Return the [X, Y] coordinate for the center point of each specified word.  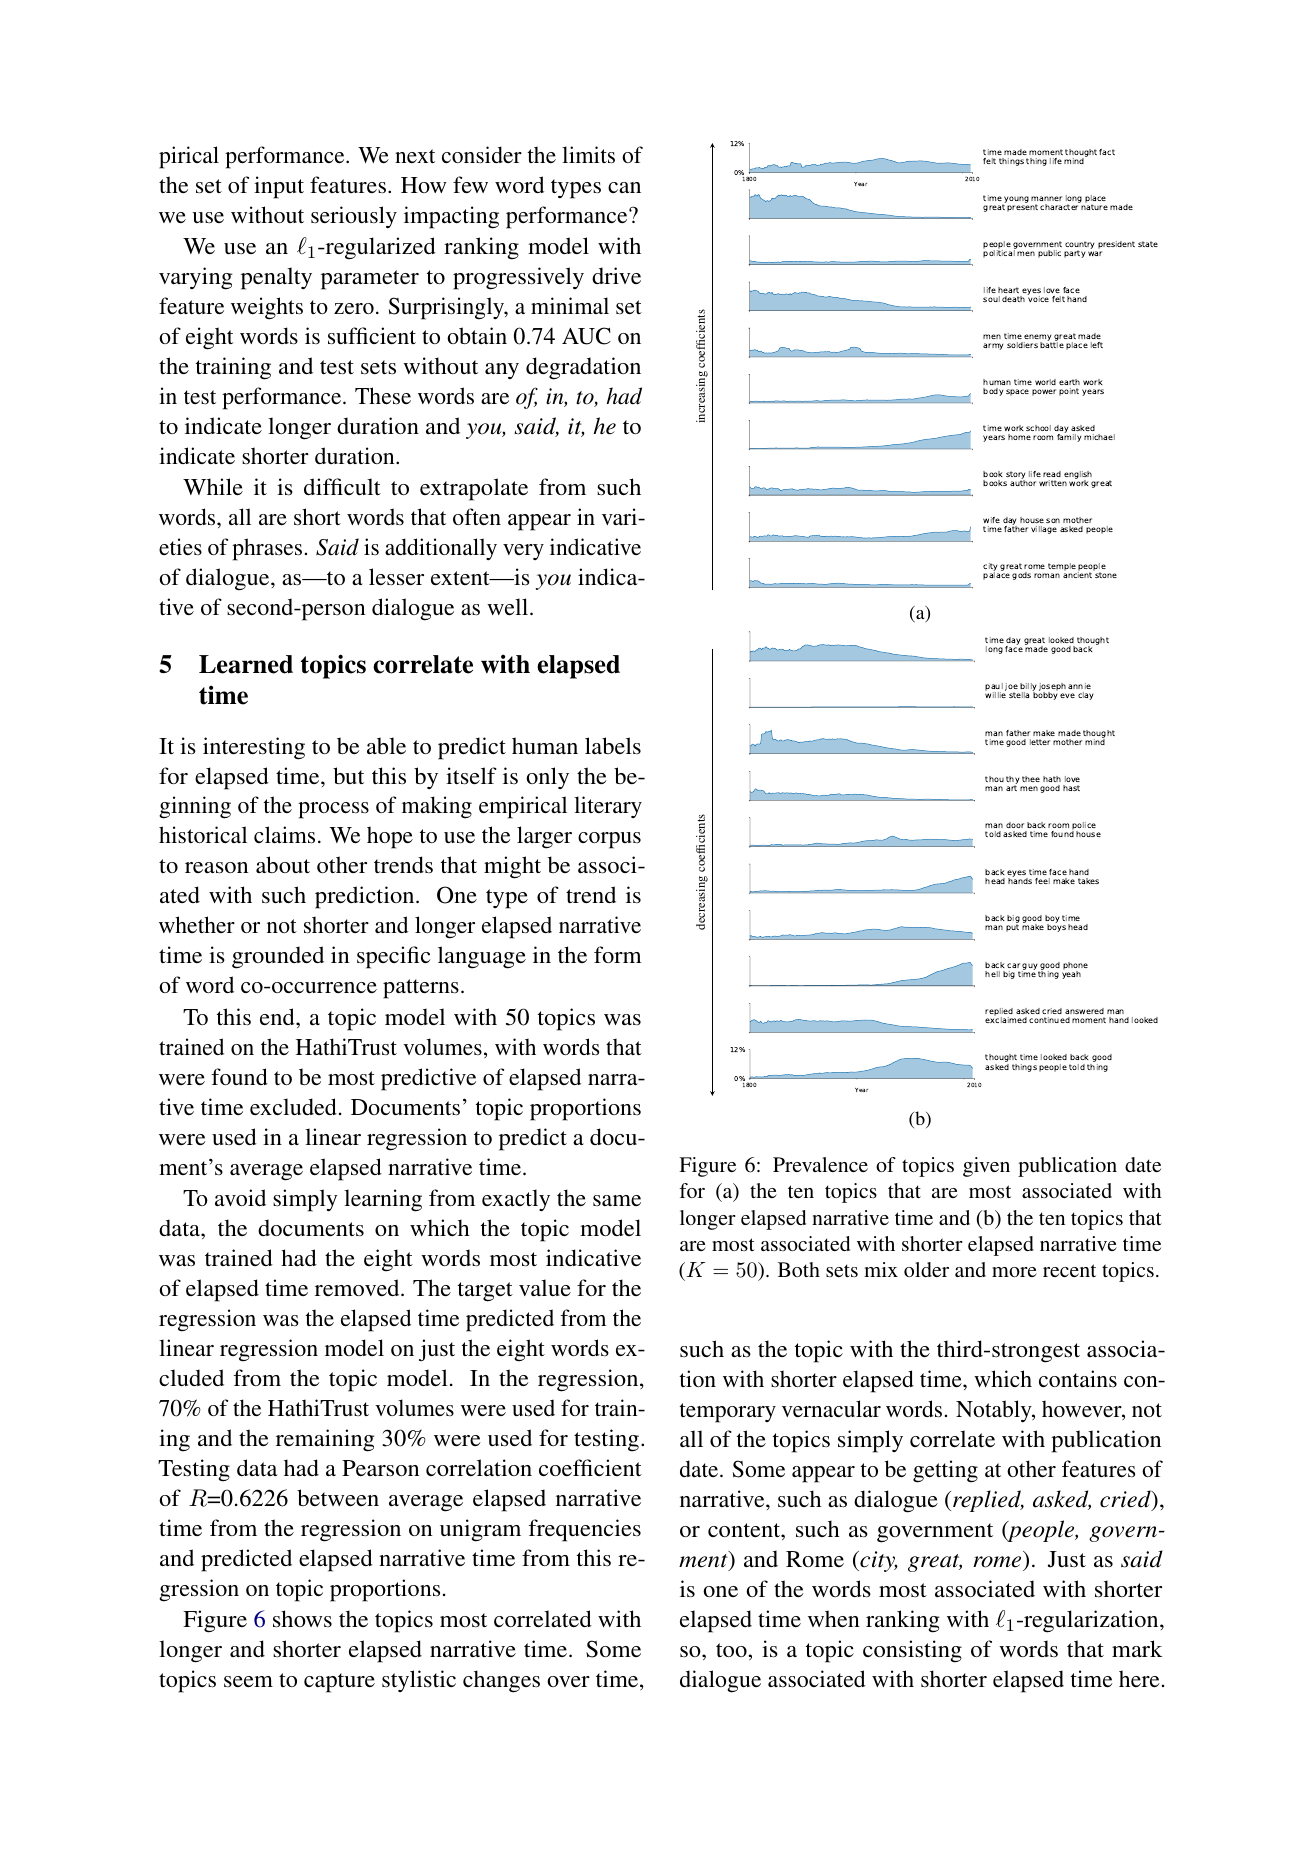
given [986, 1167]
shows [302, 1618]
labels [613, 745]
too [732, 1650]
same [617, 1200]
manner [1046, 198]
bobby [1045, 695]
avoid [240, 1197]
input [279, 187]
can [624, 187]
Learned [246, 664]
